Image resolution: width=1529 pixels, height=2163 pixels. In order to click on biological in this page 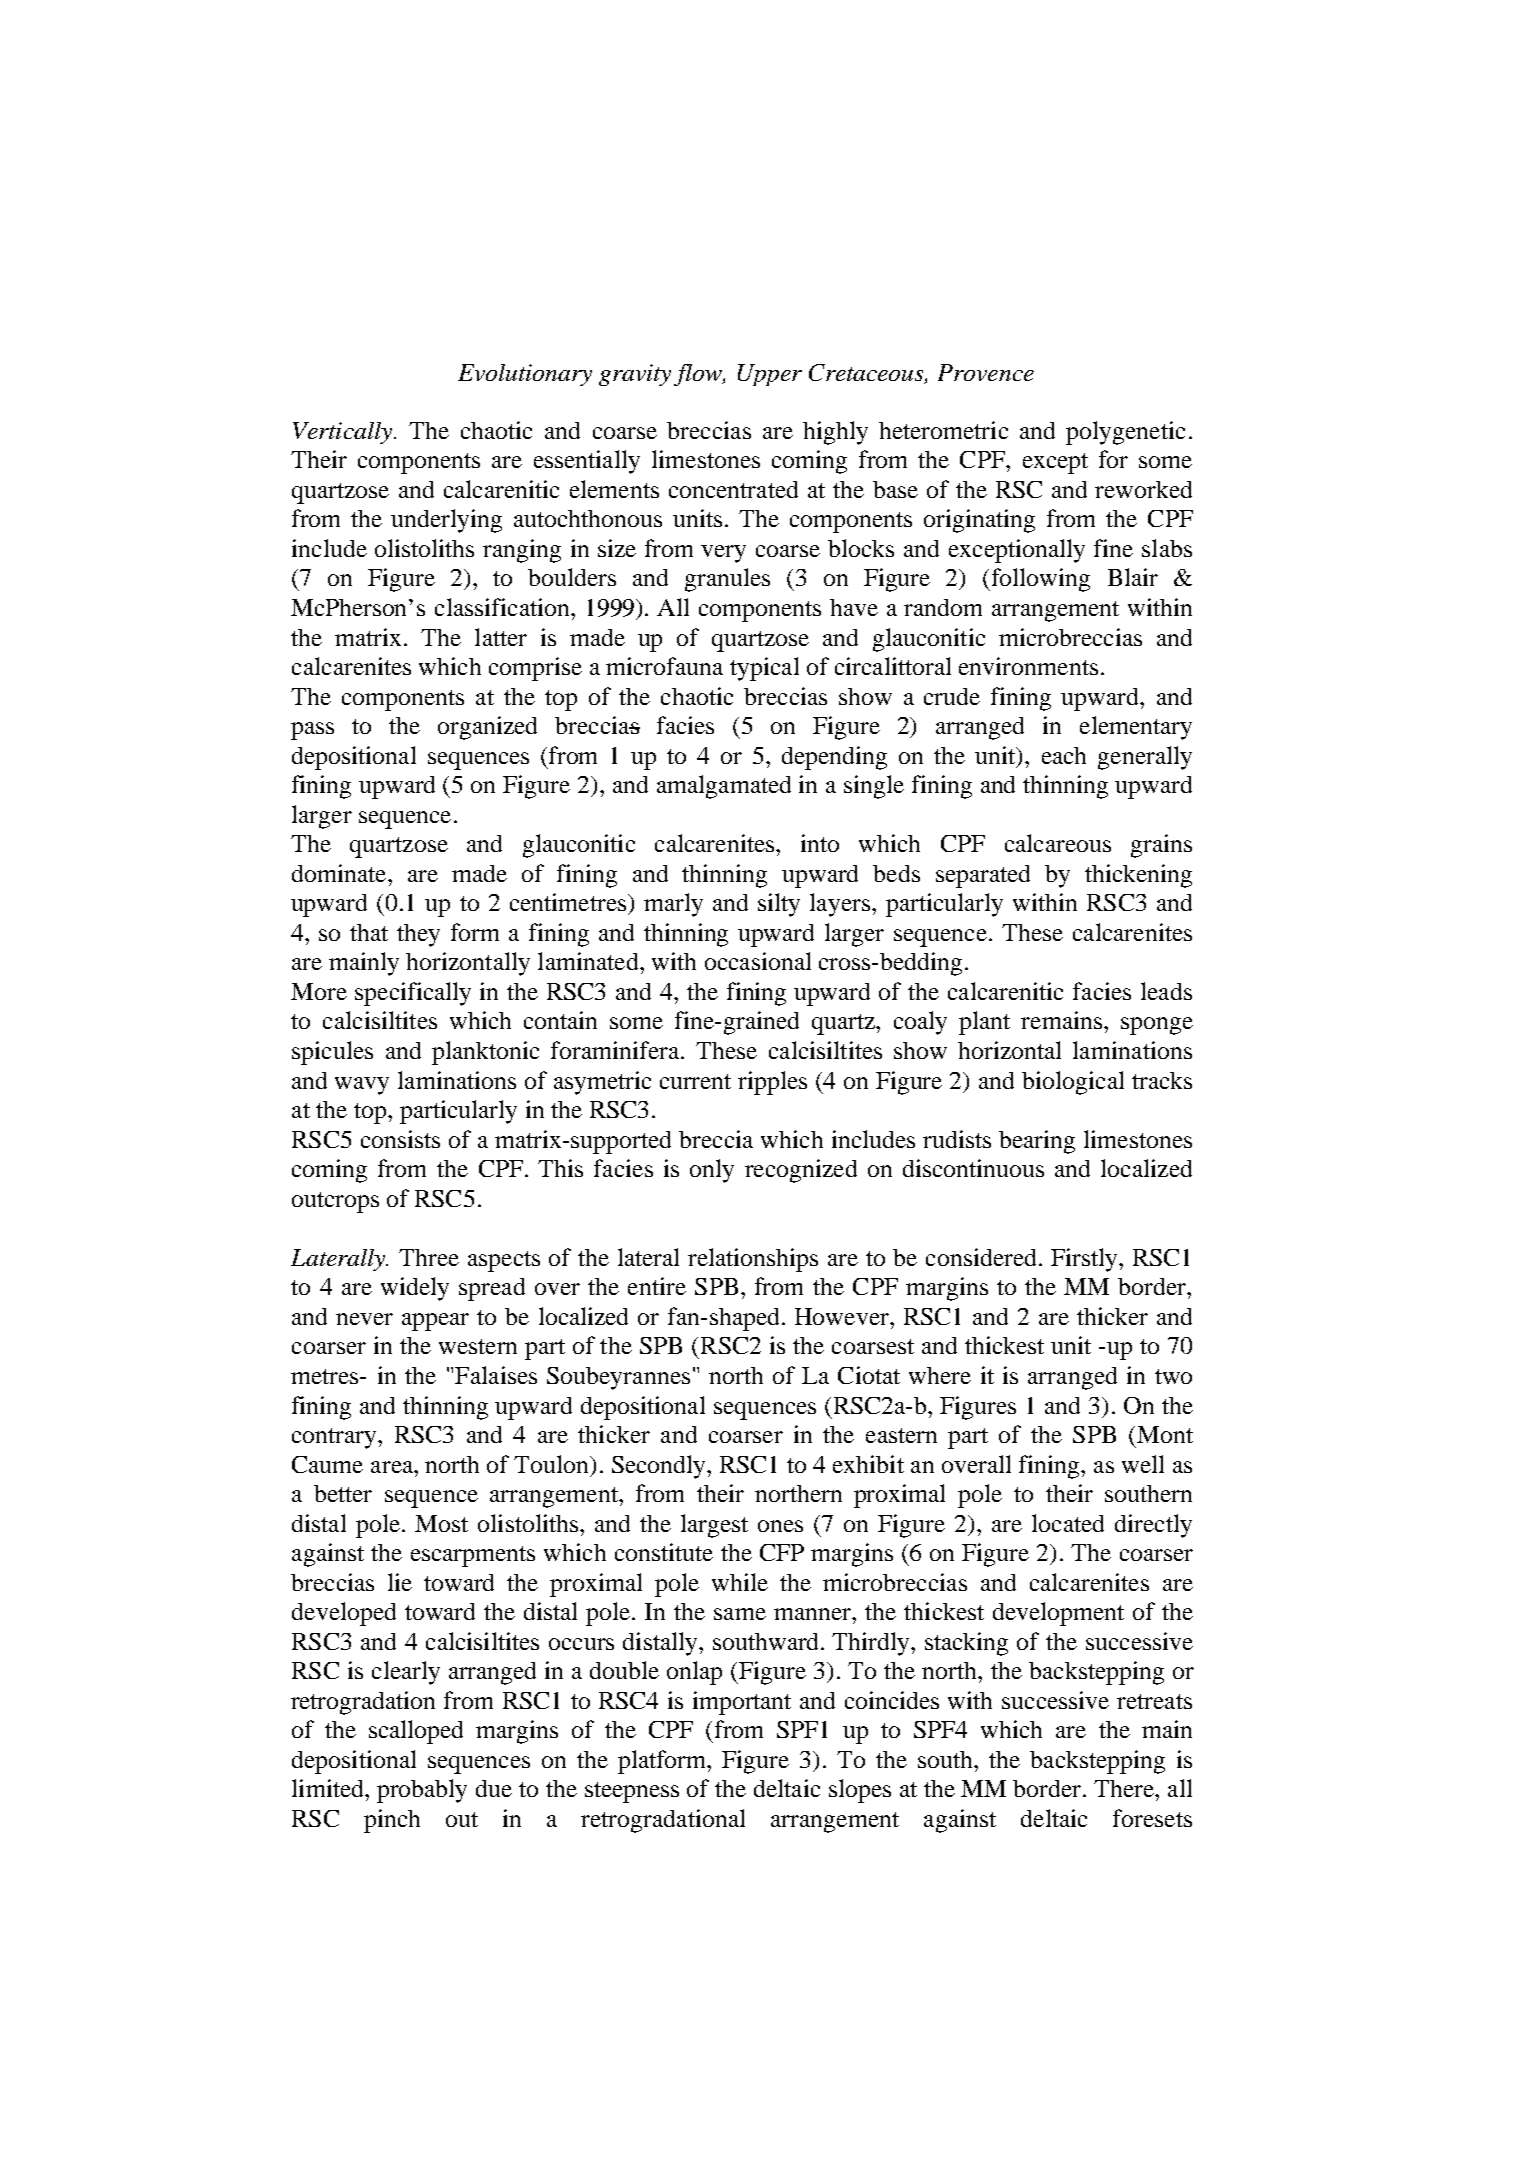, I will do `click(1073, 1083)`.
